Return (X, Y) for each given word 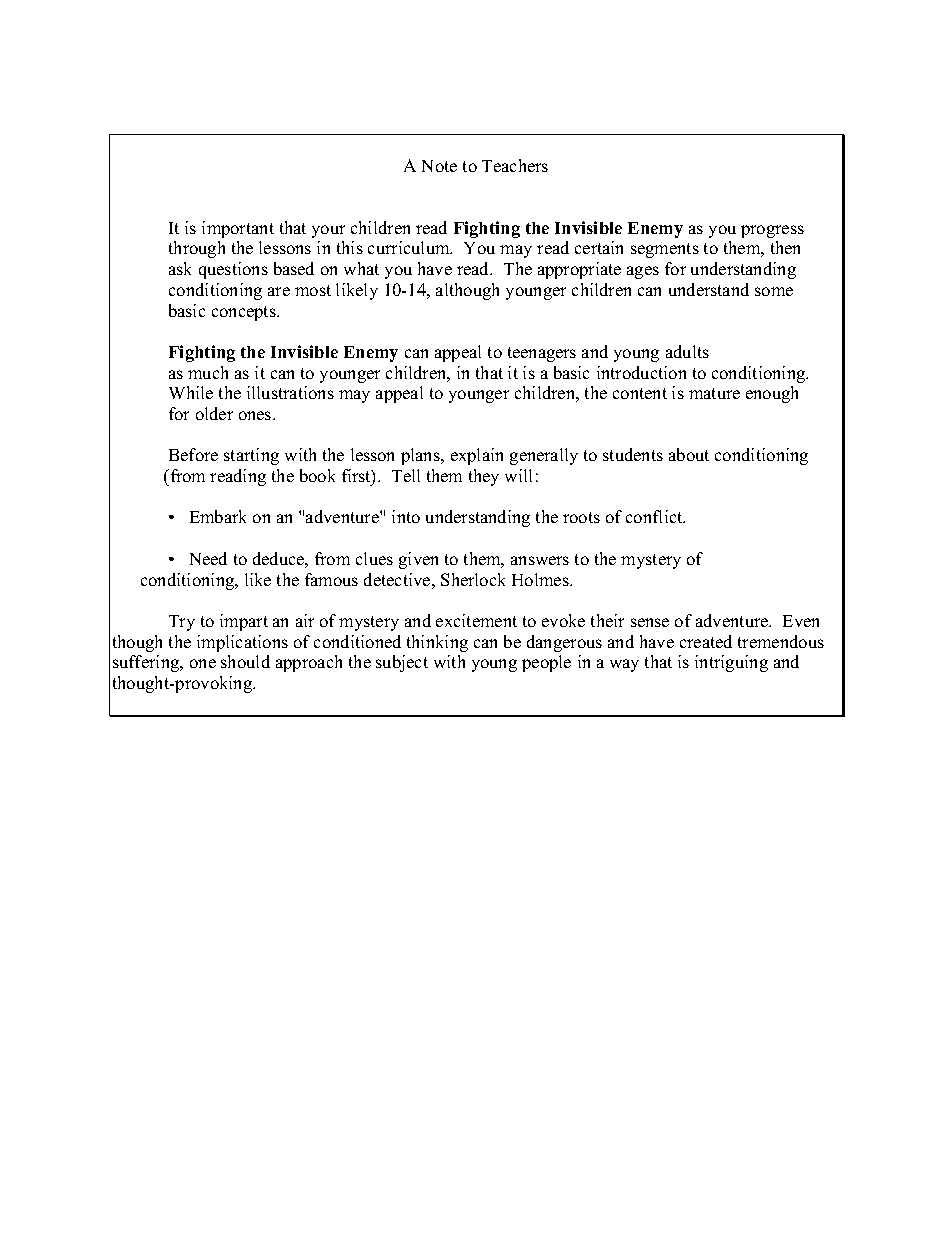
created (706, 641)
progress (772, 231)
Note (439, 166)
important (238, 229)
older (214, 413)
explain (477, 456)
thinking (437, 643)
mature (714, 393)
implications (242, 643)
